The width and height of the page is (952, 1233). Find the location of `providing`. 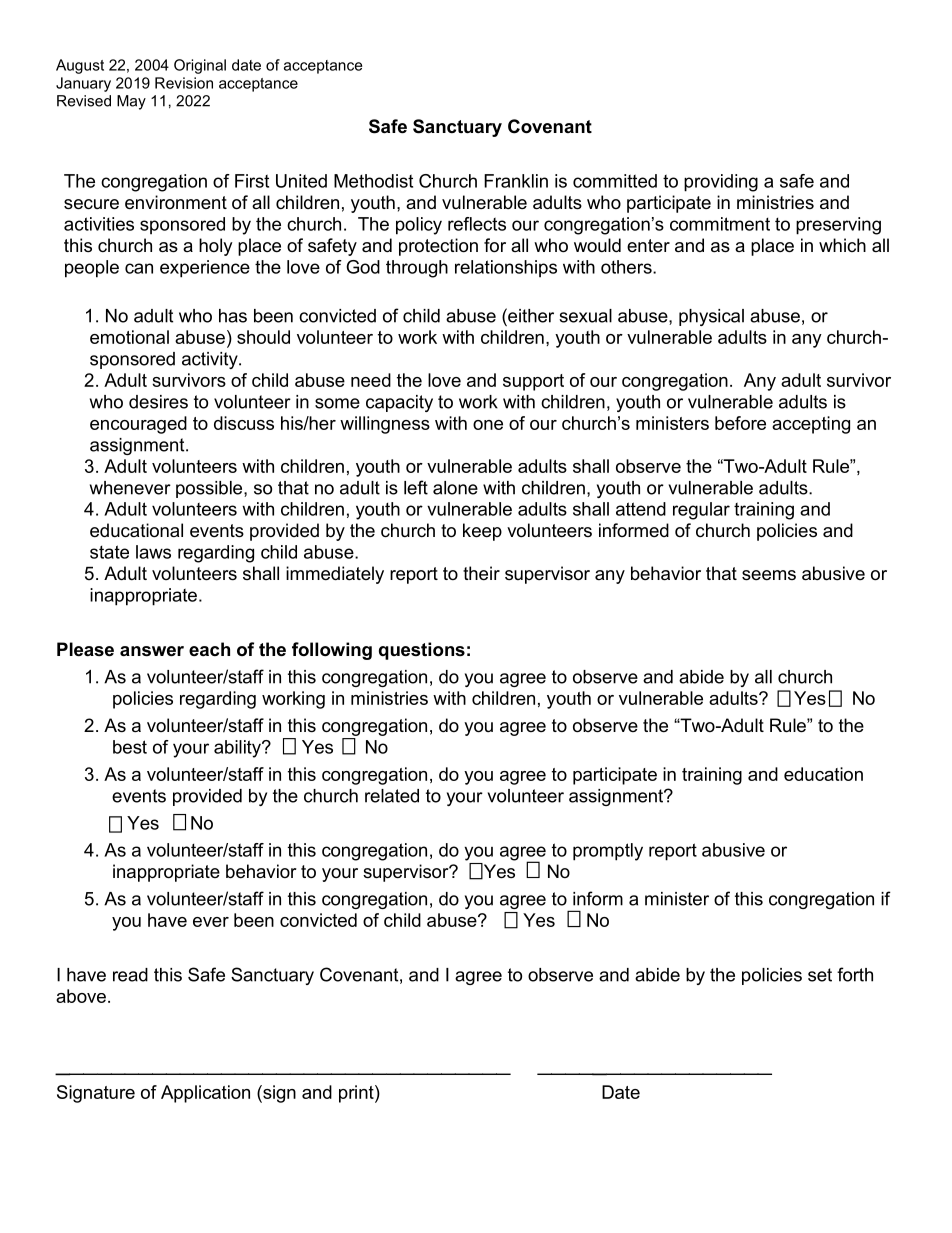

providing is located at coordinates (721, 183).
